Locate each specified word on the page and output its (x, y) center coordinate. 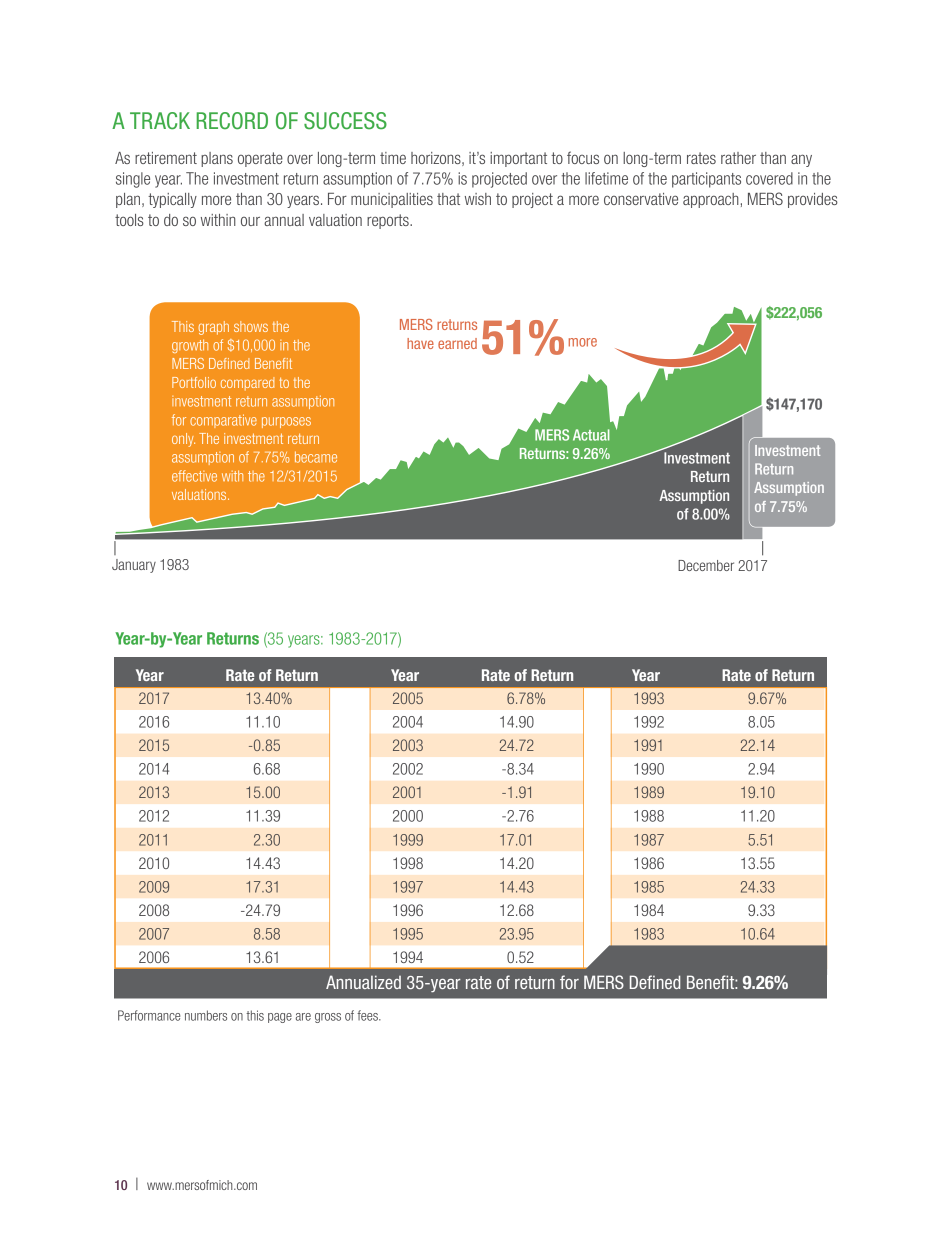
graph (213, 328)
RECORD (232, 121)
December (706, 565)
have (420, 343)
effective (194, 476)
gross (328, 1018)
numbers (206, 1015)
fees (368, 1015)
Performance (149, 1015)
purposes (286, 422)
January (134, 566)
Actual (591, 435)
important (518, 159)
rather (738, 158)
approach (711, 200)
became (316, 457)
